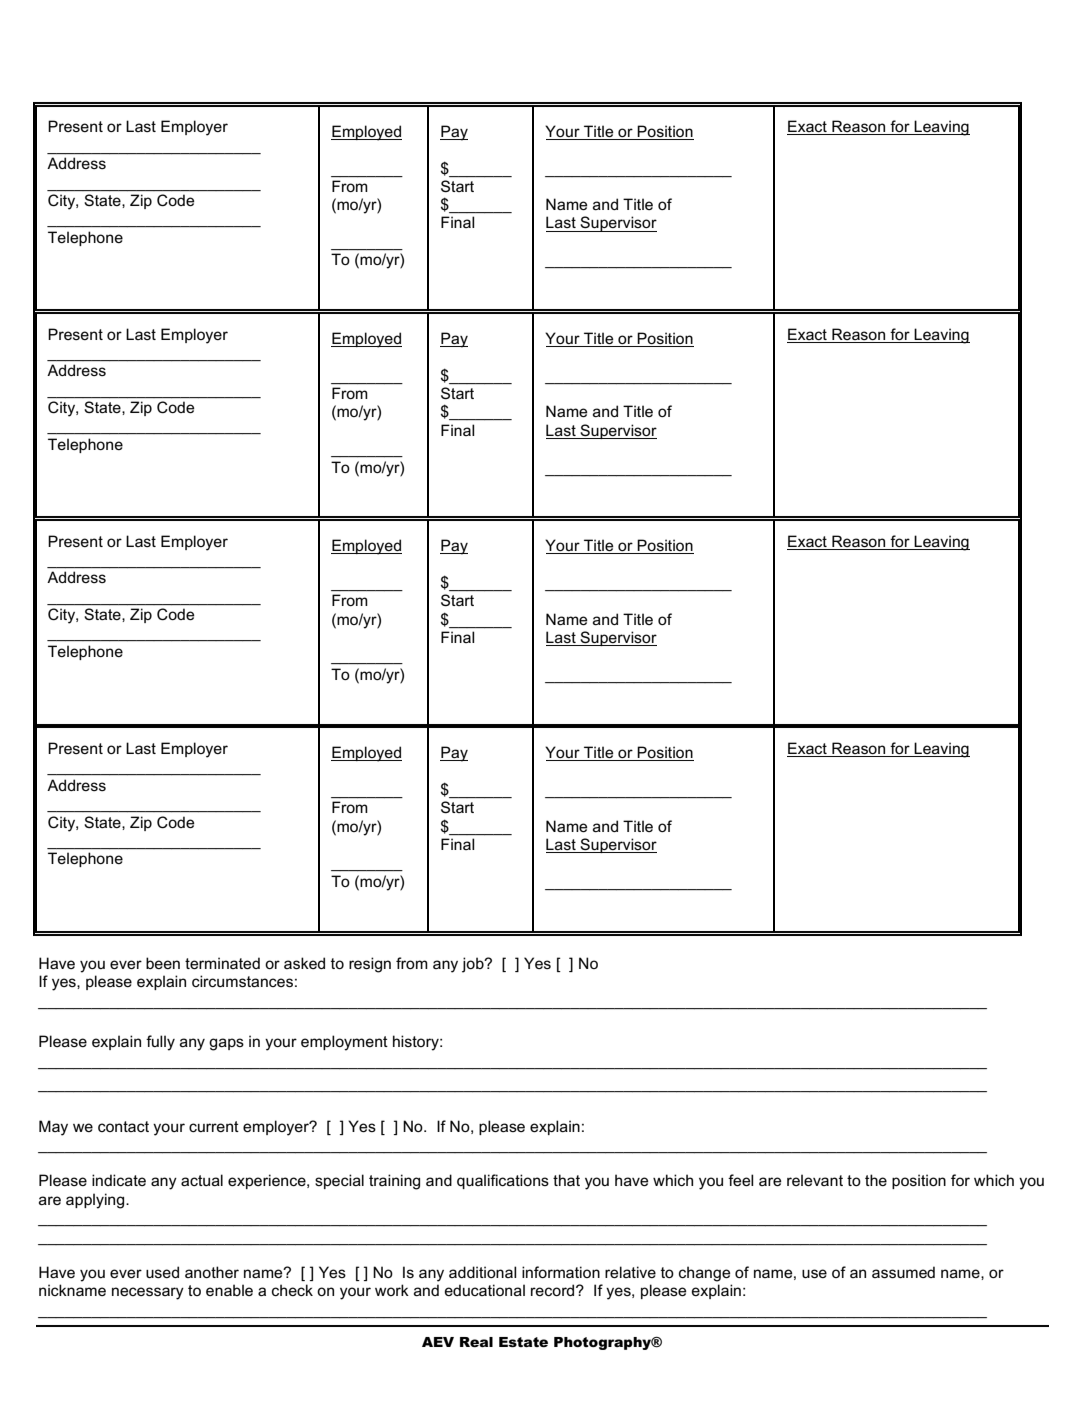  I want to click on qualifications, so click(503, 1181).
